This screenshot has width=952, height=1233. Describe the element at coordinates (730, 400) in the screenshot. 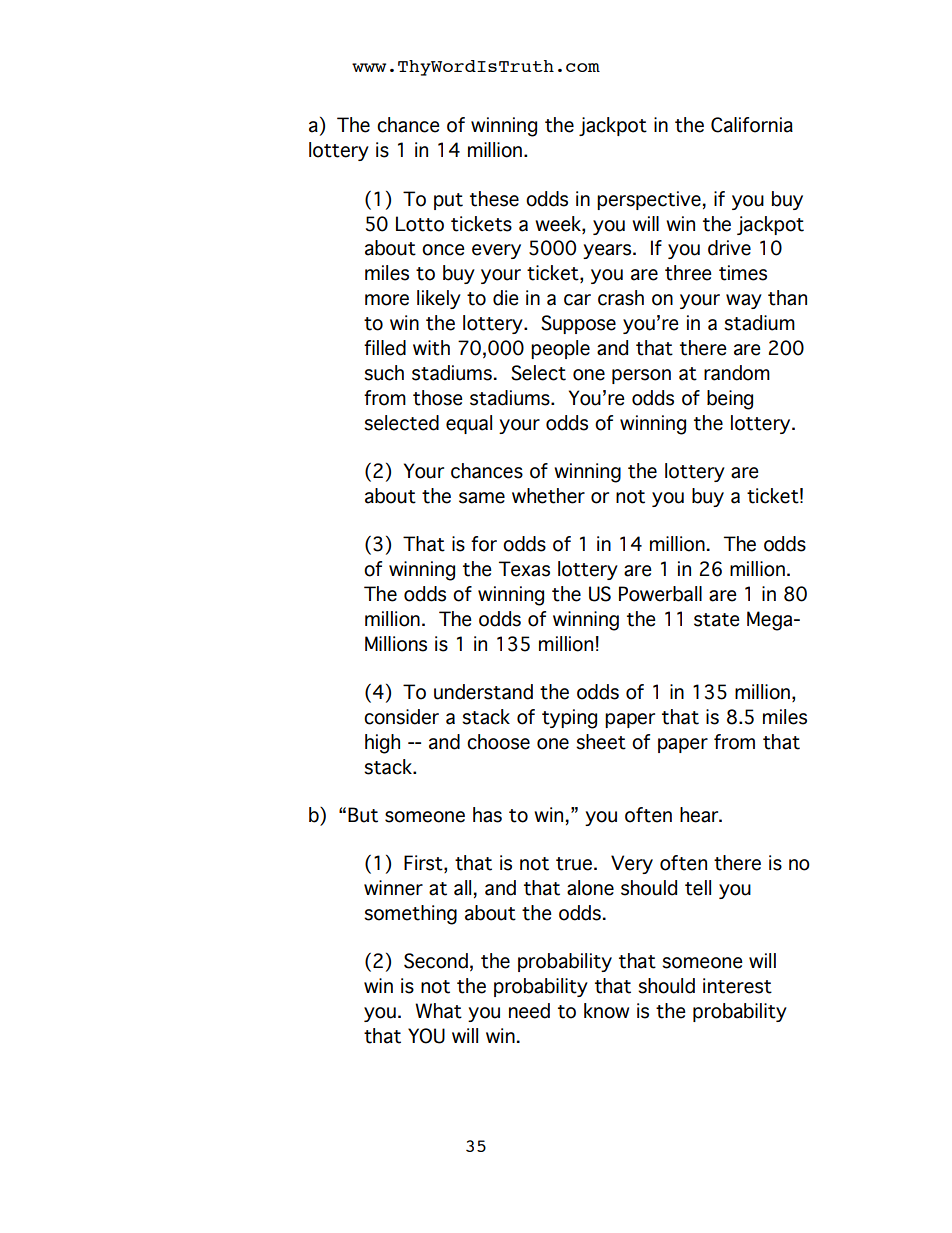

I see `being` at that location.
